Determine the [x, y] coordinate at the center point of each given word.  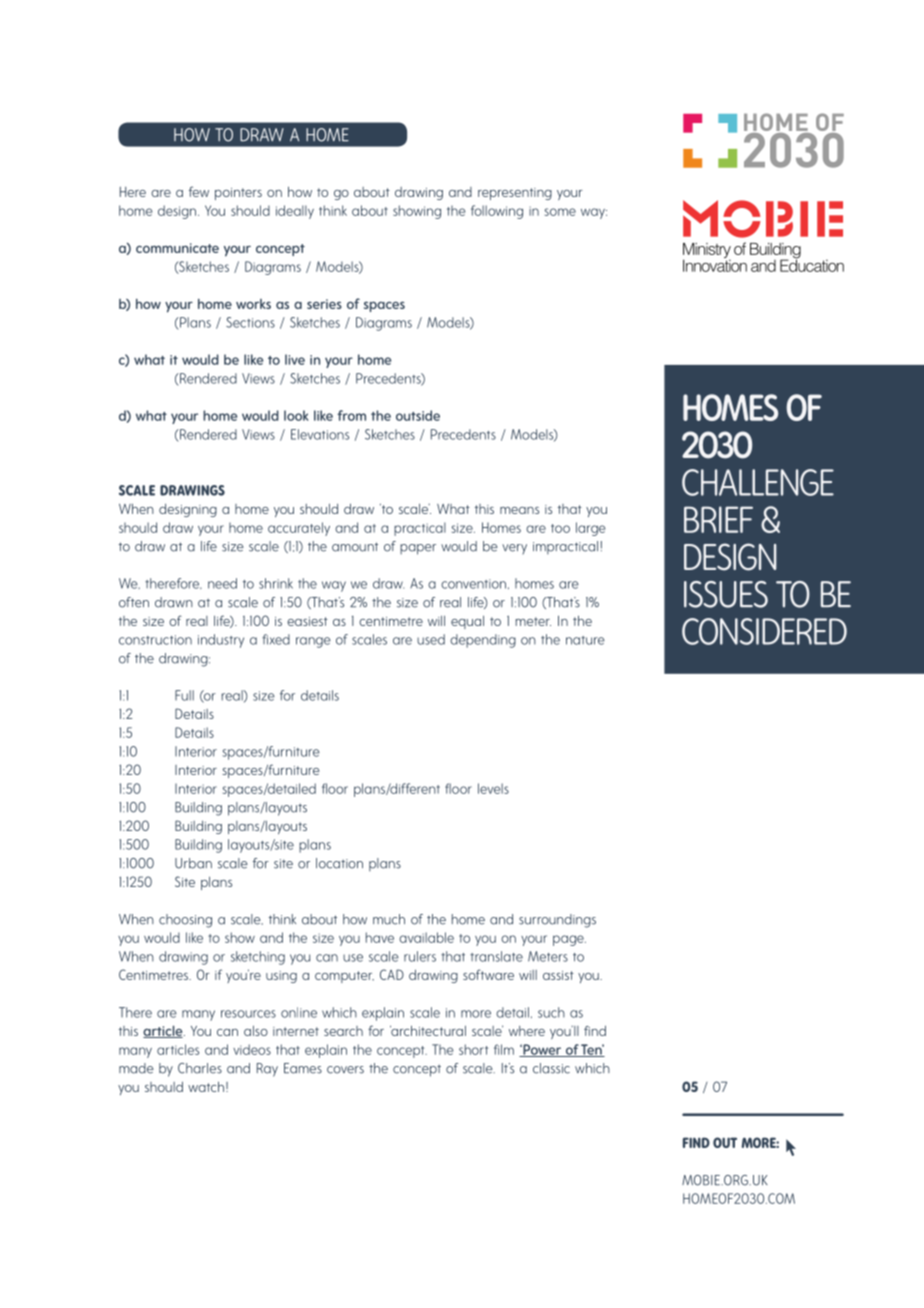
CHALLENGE [758, 482]
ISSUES [726, 594]
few [199, 191]
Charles [200, 1068]
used [431, 639]
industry [221, 641]
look [296, 415]
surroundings [557, 921]
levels [493, 788]
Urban [193, 863]
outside [418, 415]
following [497, 212]
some [560, 212]
